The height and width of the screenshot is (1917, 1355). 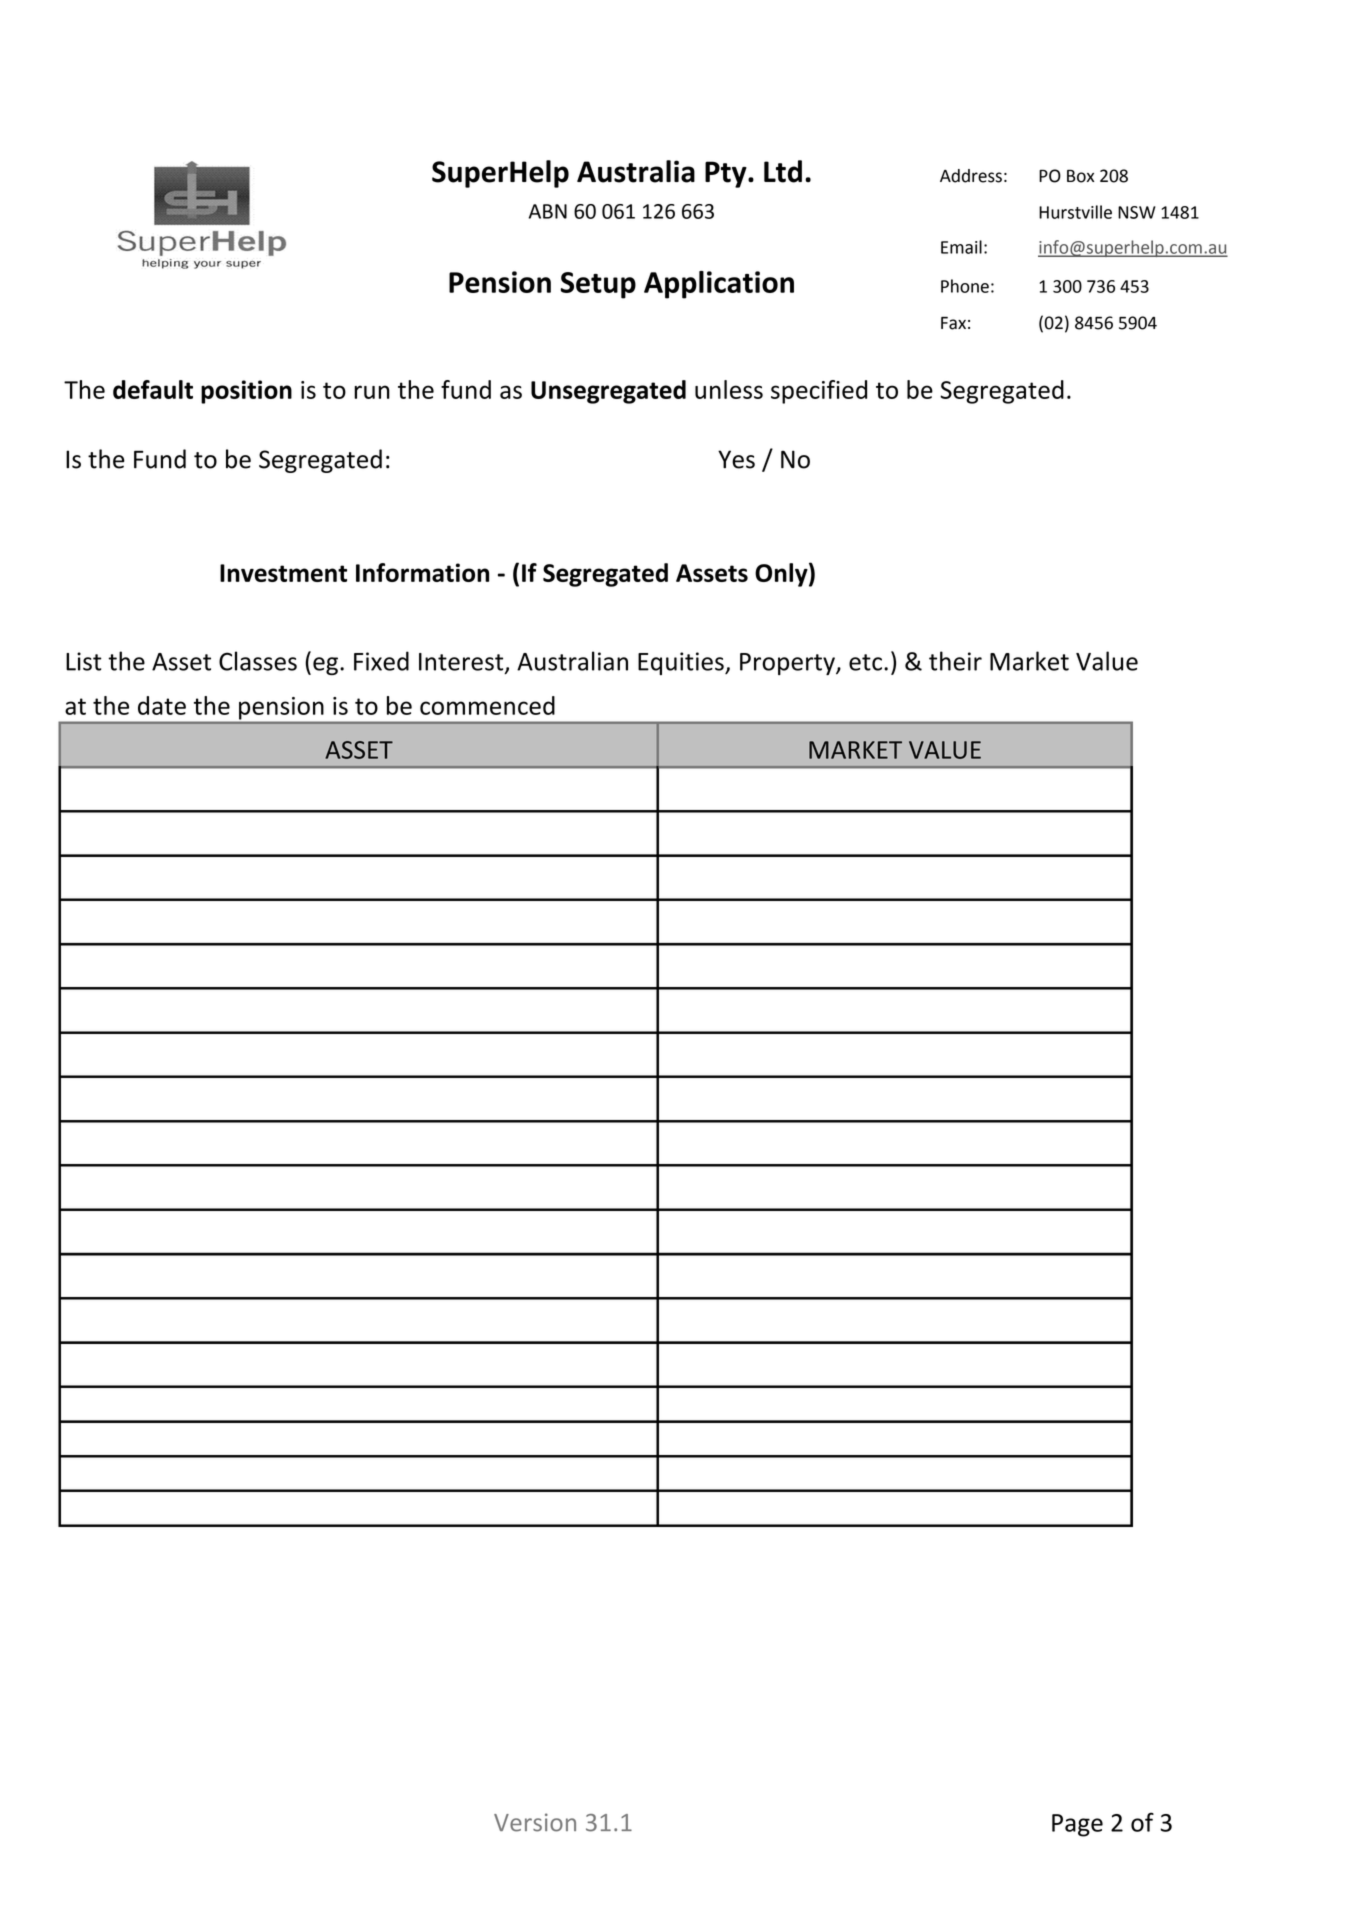 What do you see at coordinates (246, 392) in the screenshot?
I see `position` at bounding box center [246, 392].
